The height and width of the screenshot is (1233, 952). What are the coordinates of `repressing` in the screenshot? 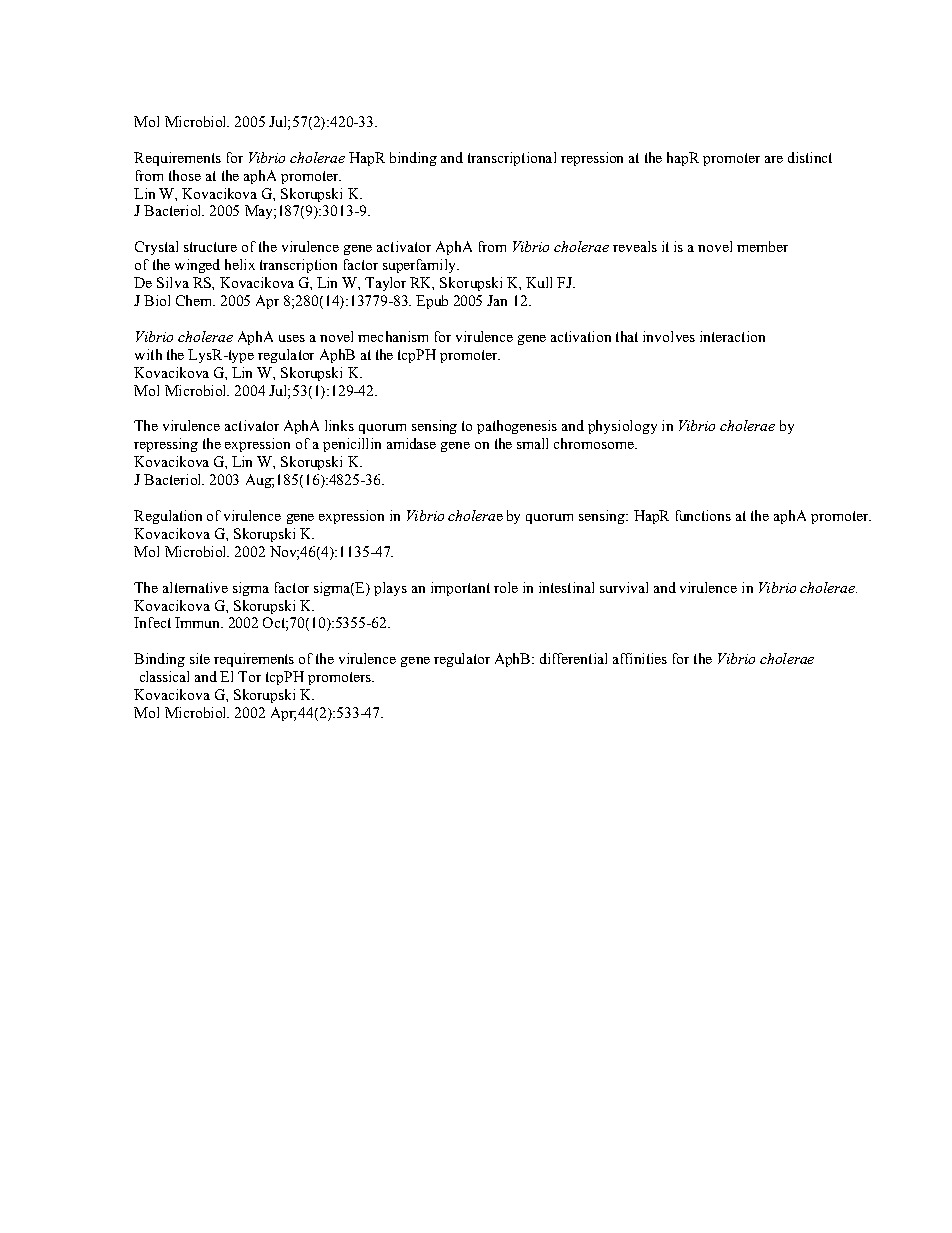 It's located at (166, 445).
